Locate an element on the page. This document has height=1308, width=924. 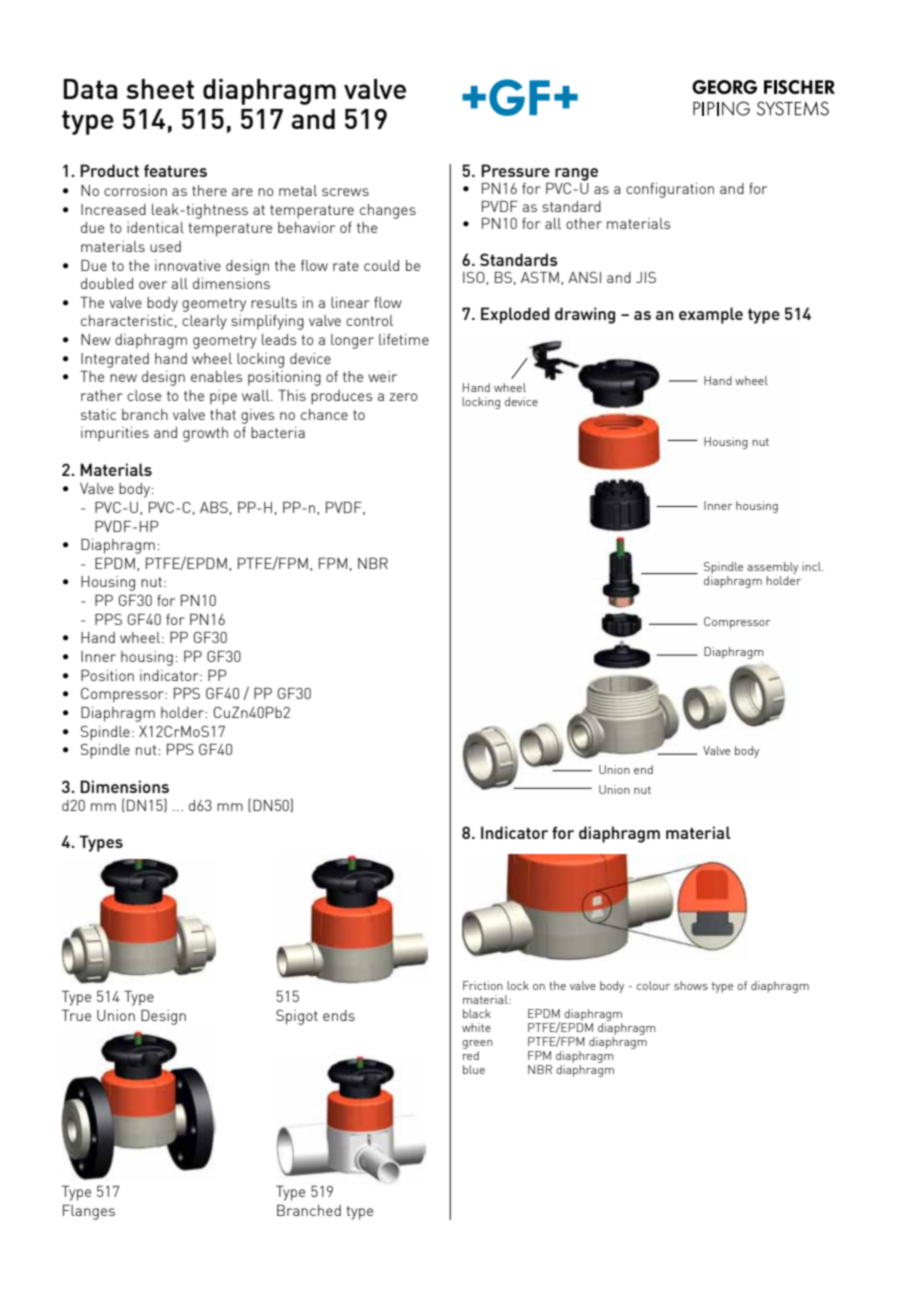
sheet is located at coordinates (160, 89).
